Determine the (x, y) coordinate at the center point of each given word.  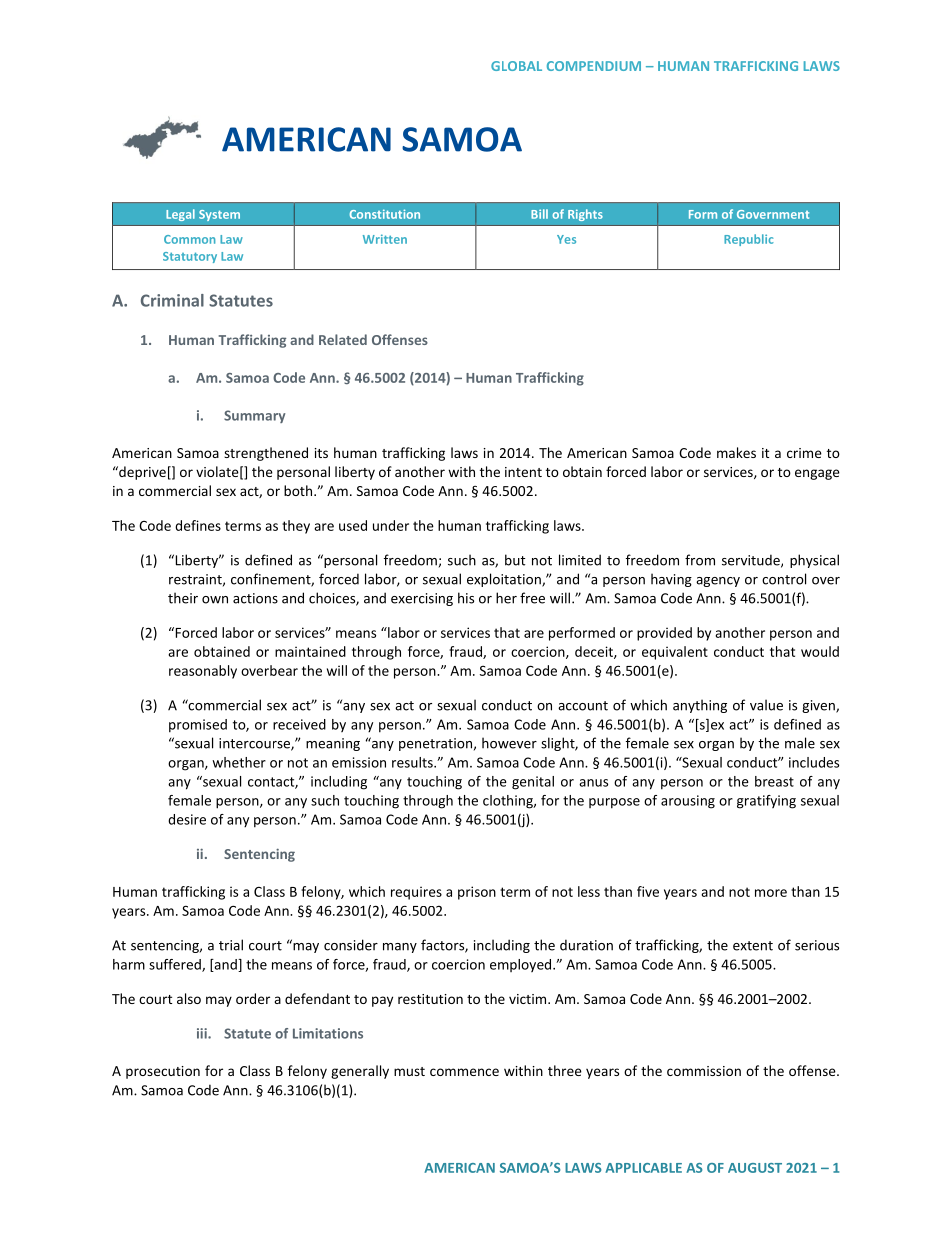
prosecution (163, 1072)
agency (718, 582)
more (771, 893)
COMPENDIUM (594, 66)
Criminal (172, 300)
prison (477, 893)
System (219, 215)
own (215, 600)
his (466, 598)
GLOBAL (516, 66)
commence (464, 1072)
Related (343, 339)
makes (736, 452)
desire (187, 819)
